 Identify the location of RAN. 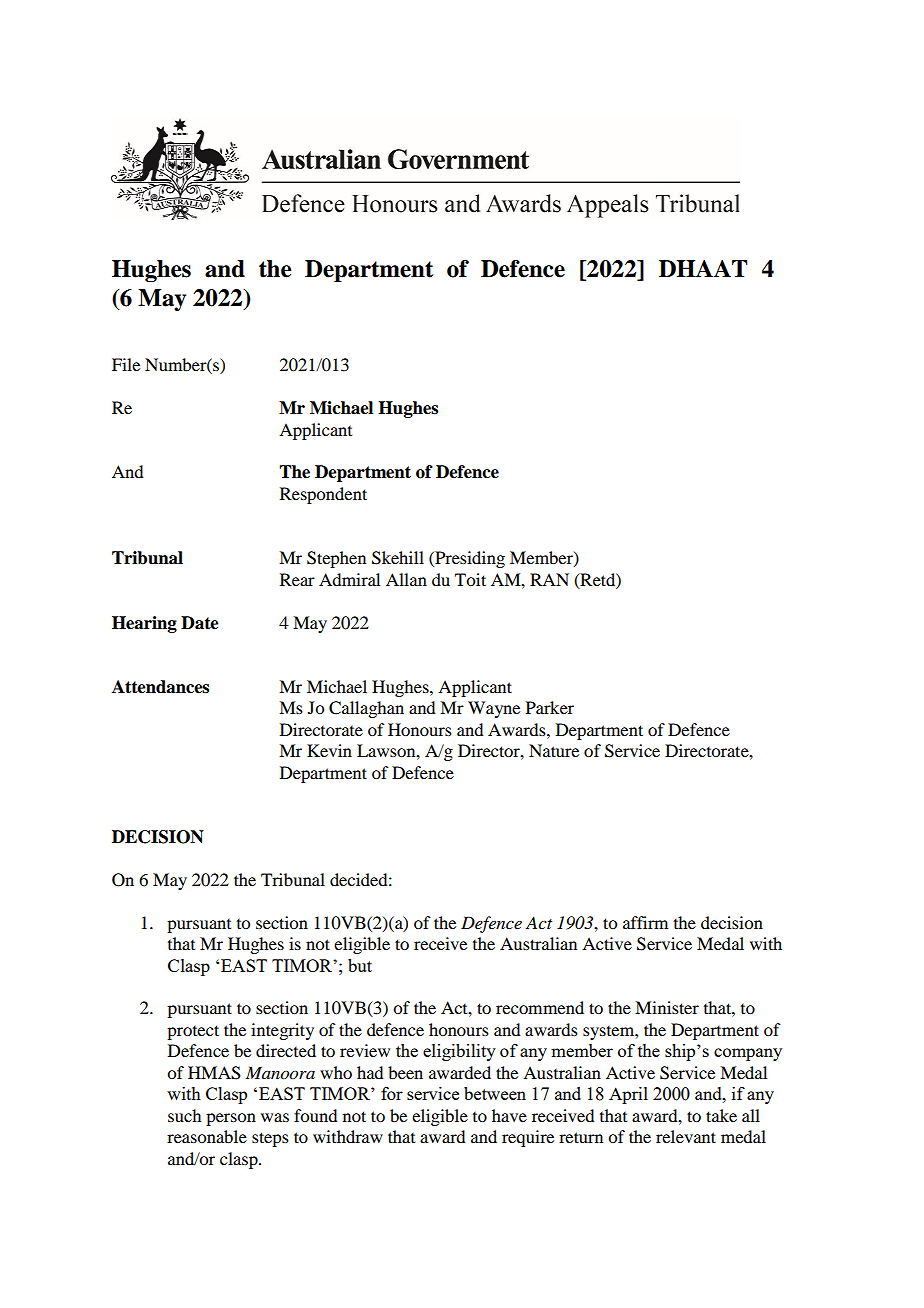
(549, 579).
